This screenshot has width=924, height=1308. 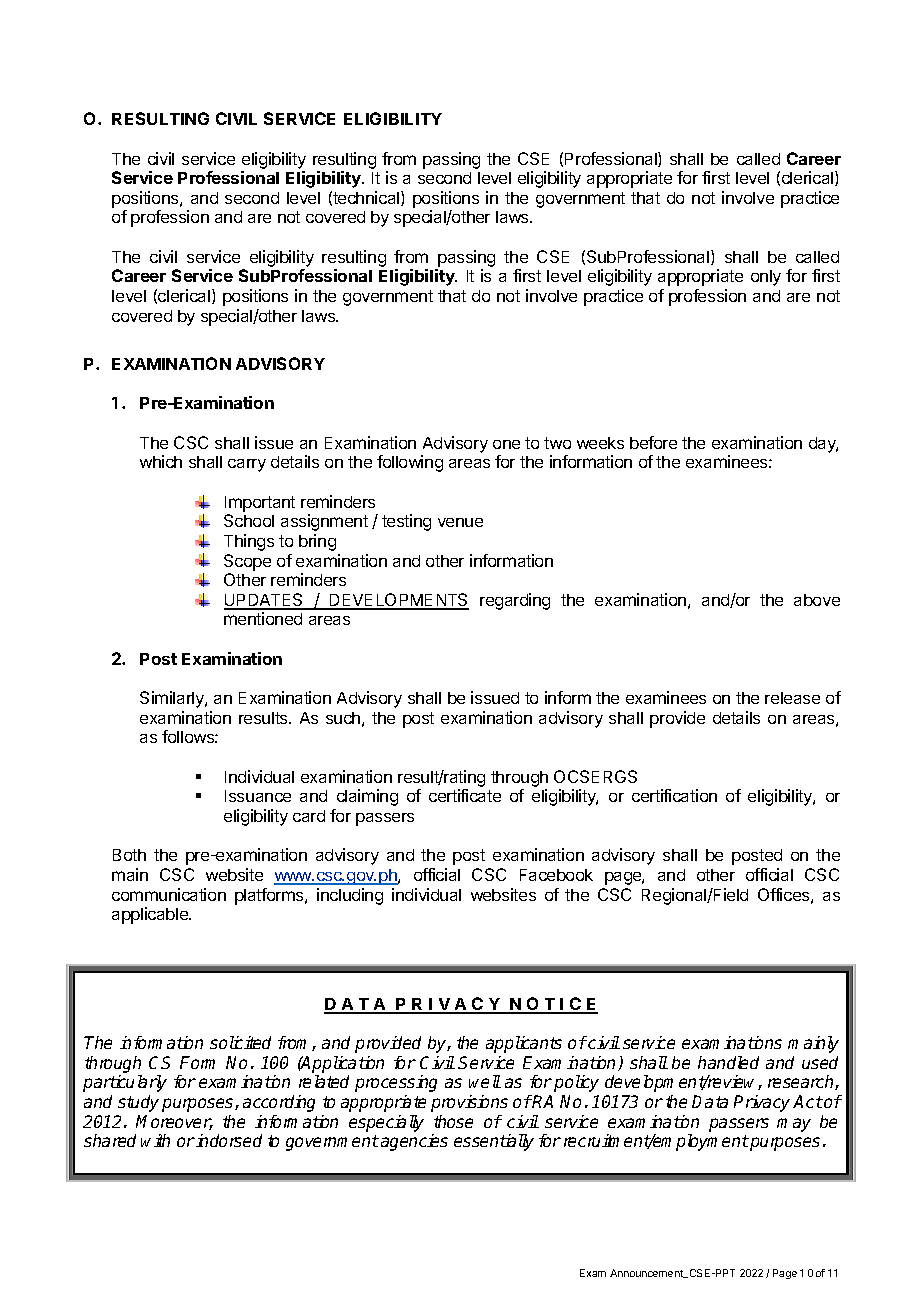 What do you see at coordinates (151, 915) in the screenshot?
I see `applicable` at bounding box center [151, 915].
